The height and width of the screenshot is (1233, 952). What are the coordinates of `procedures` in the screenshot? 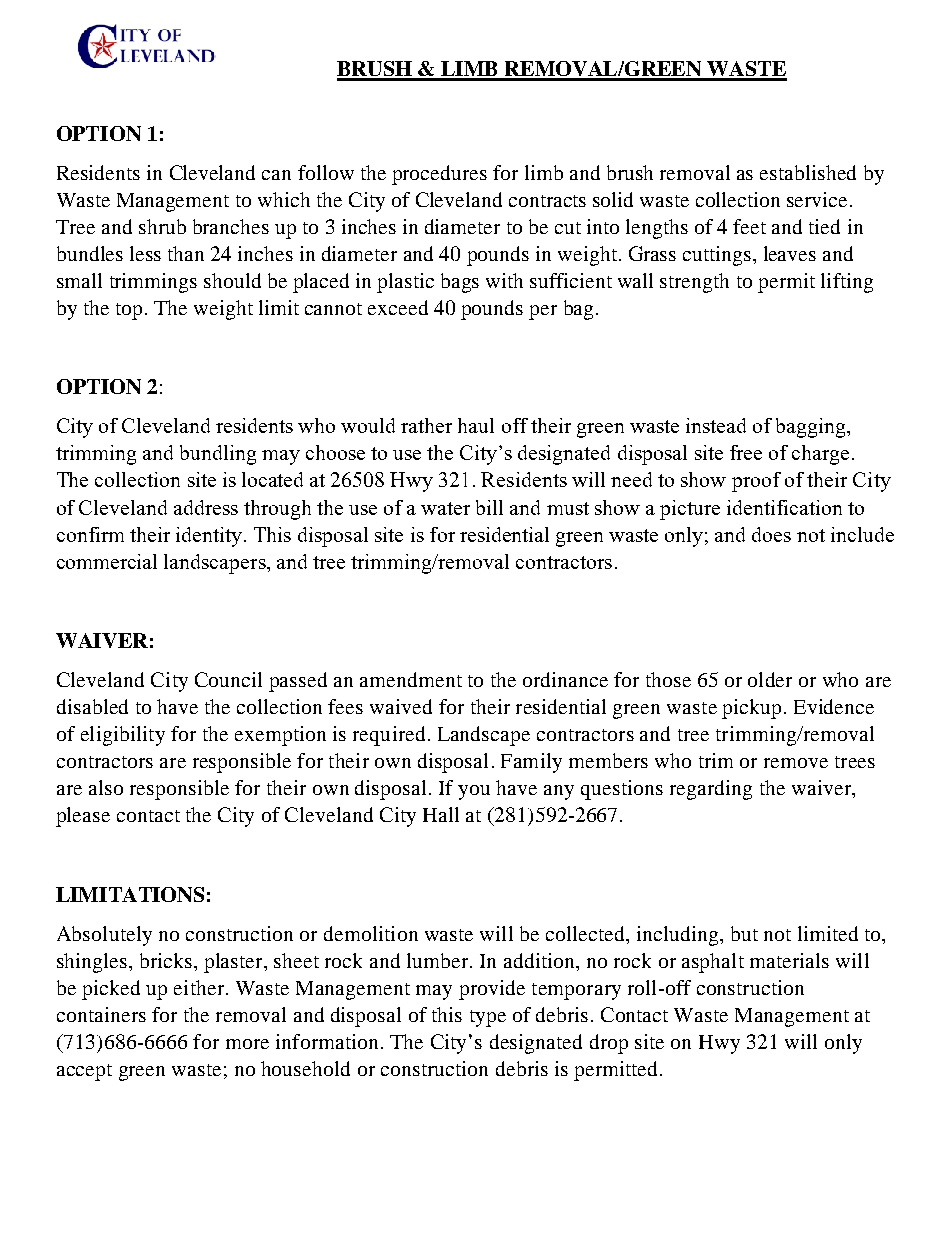 It's located at (439, 175).
